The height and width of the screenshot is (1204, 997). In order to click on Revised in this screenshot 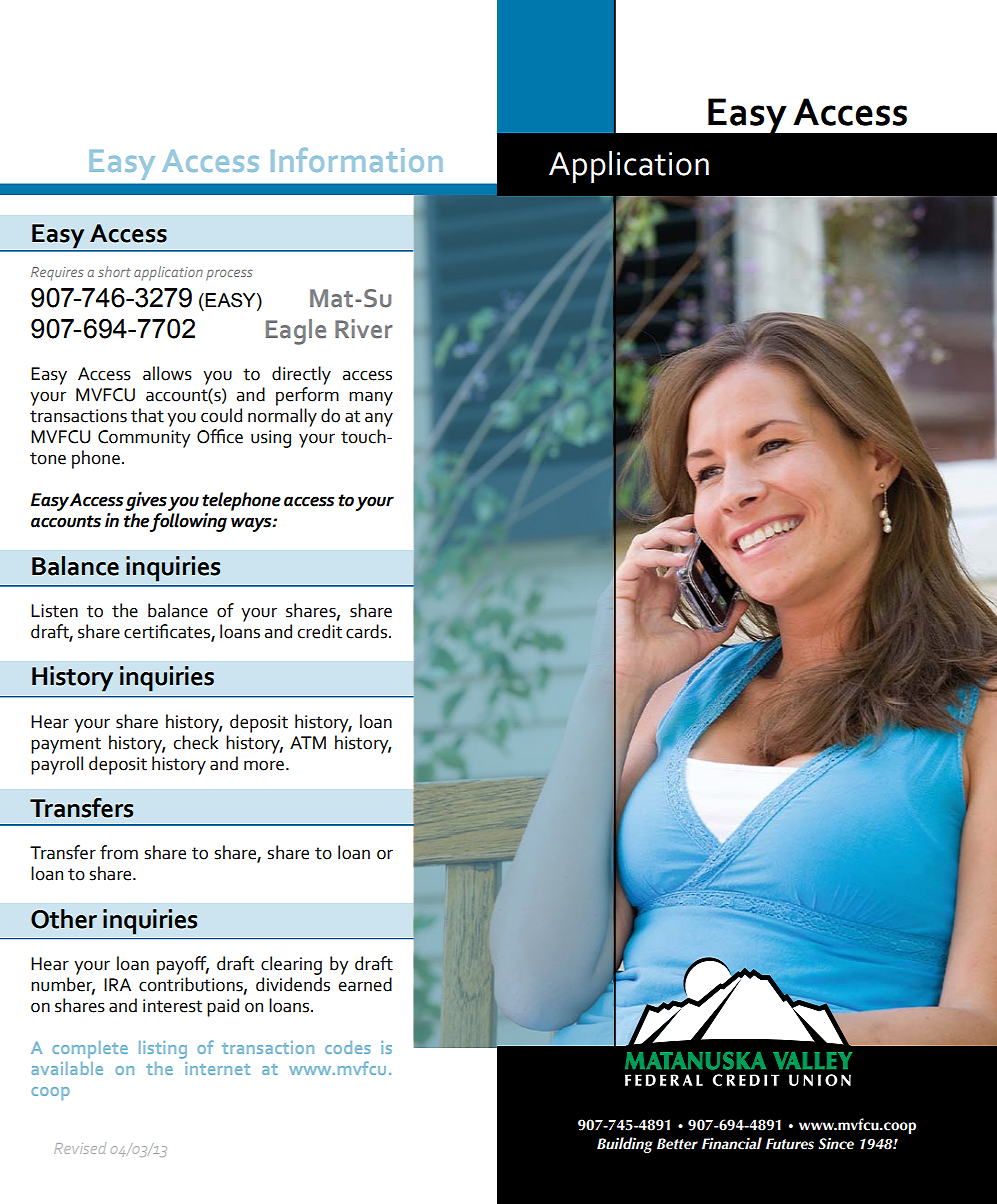, I will do `click(80, 1148)`.
